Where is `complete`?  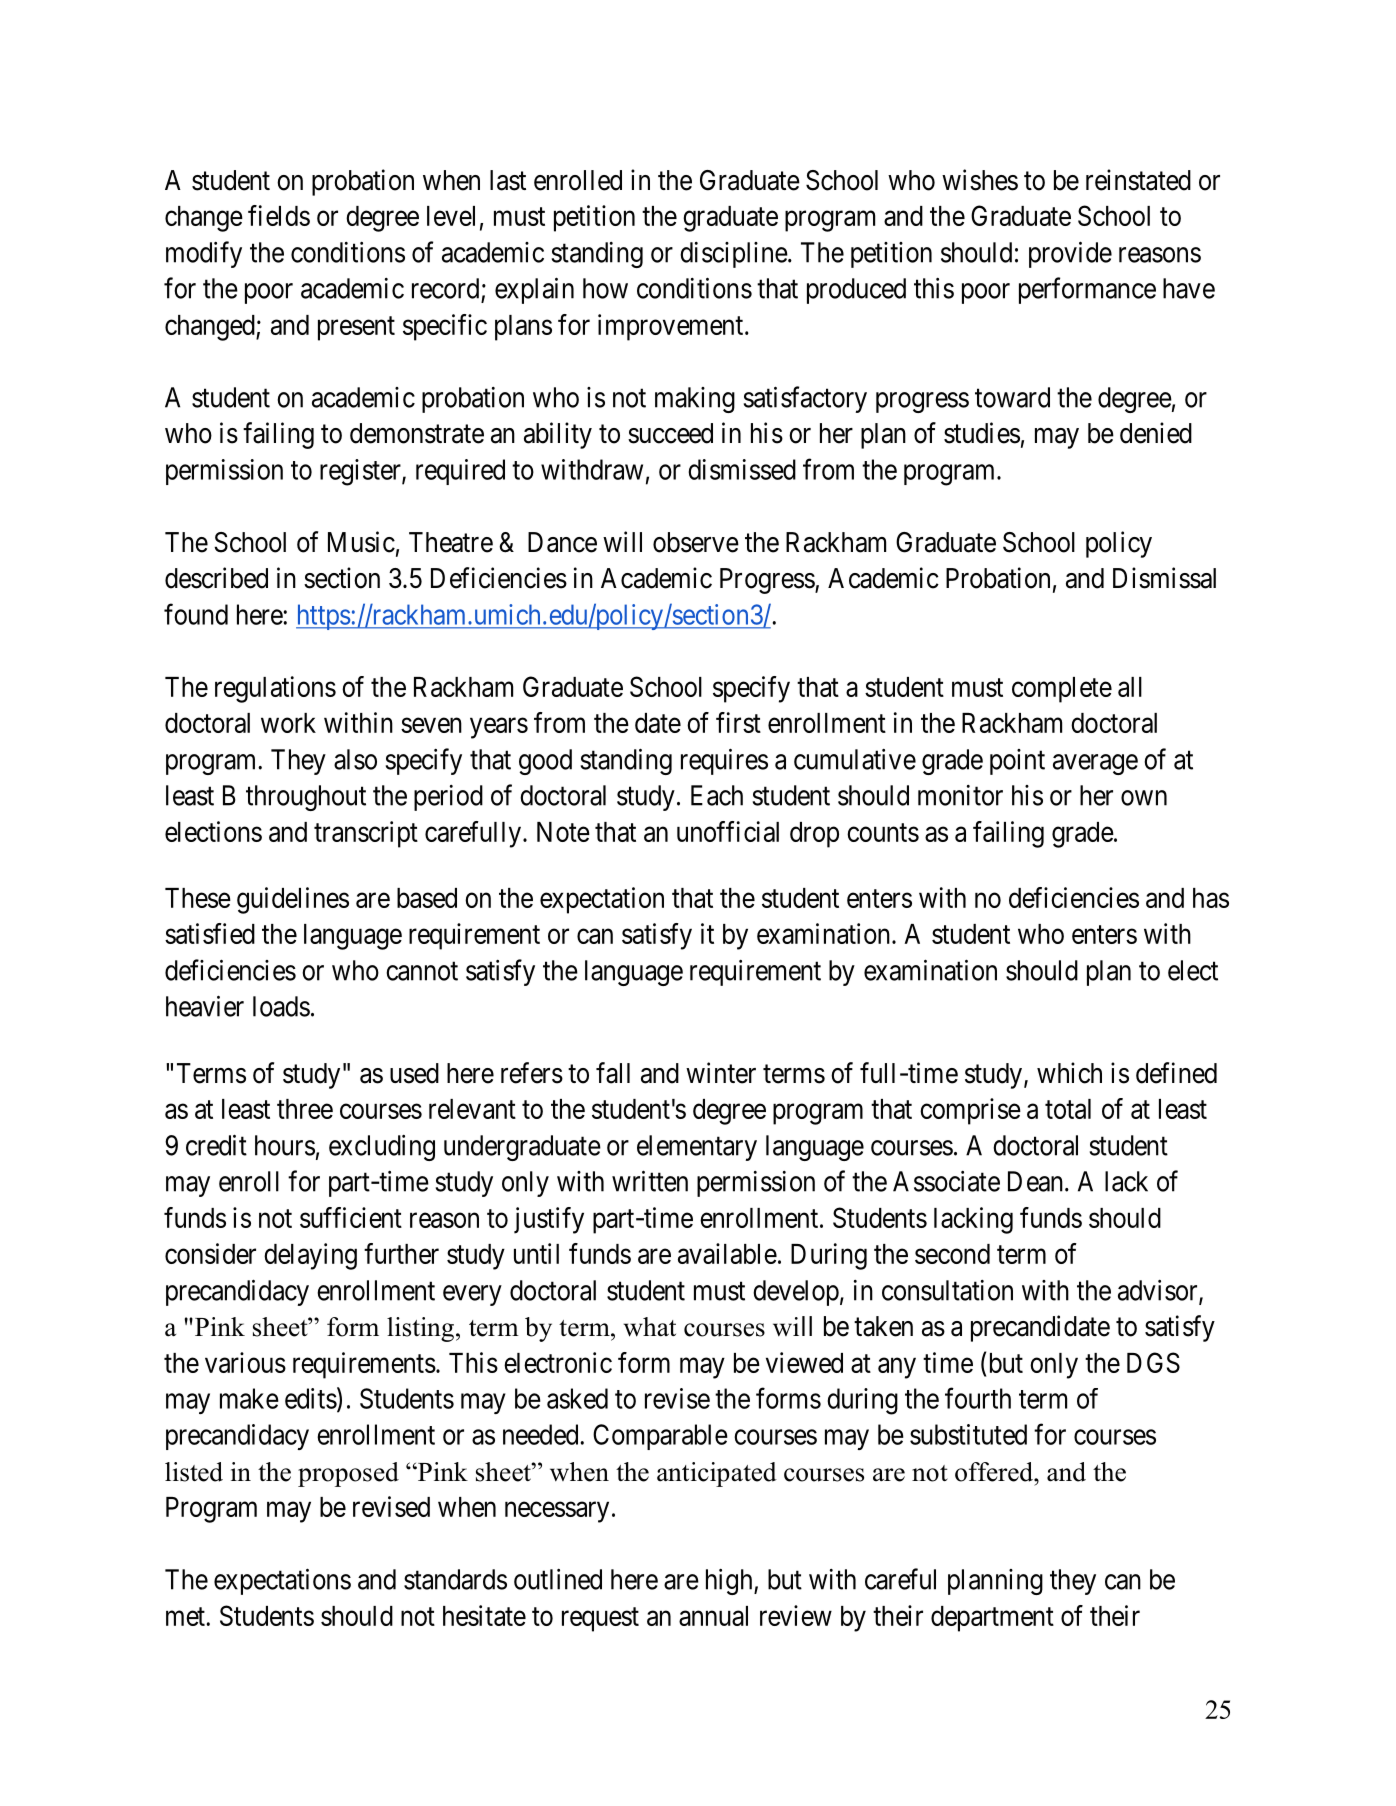 complete is located at coordinates (1062, 690).
